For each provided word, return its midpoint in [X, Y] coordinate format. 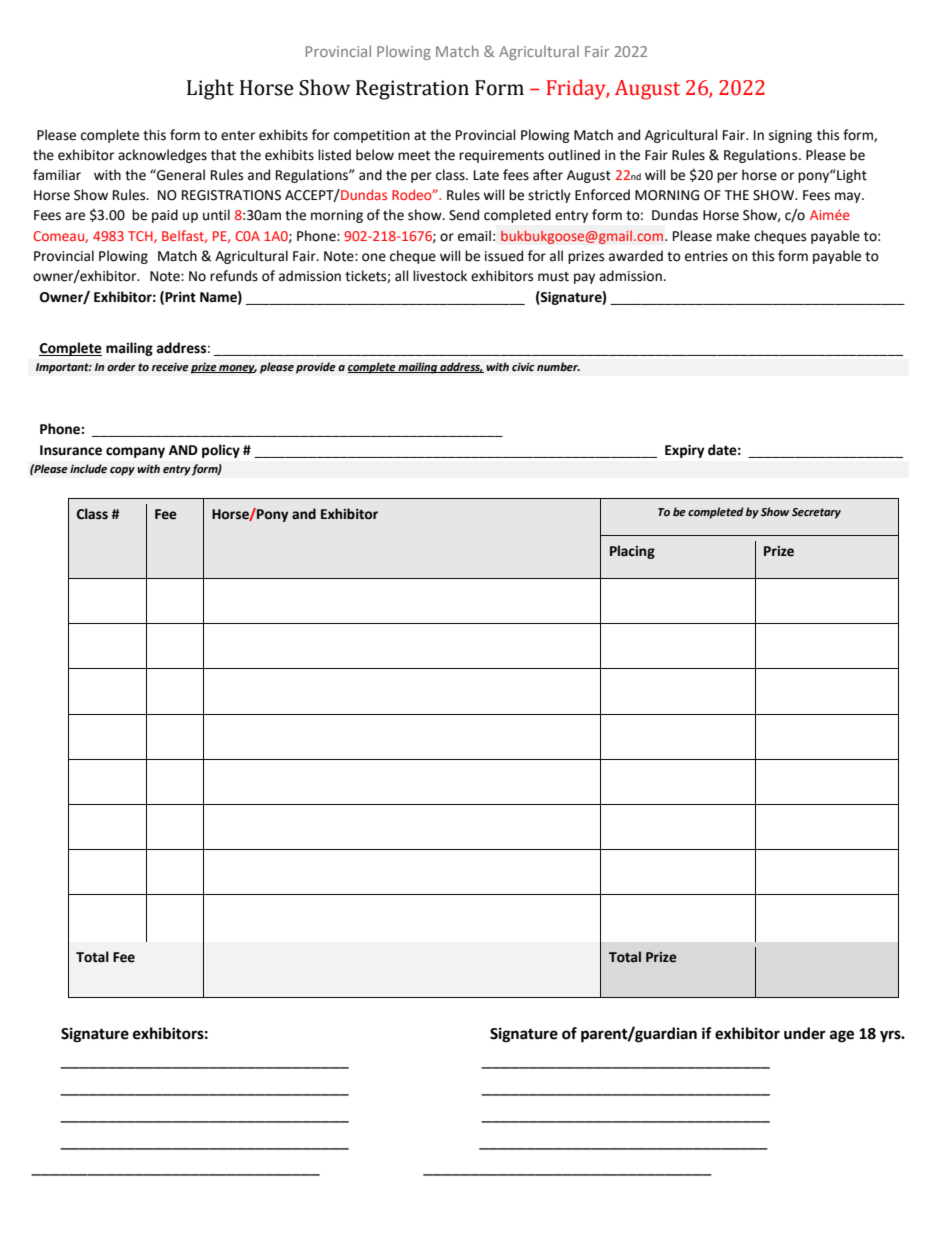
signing [790, 136]
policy [221, 451]
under [805, 1033]
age [842, 1036]
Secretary [816, 513]
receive [170, 367]
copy [122, 471]
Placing [632, 552]
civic [523, 367]
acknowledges [162, 156]
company [135, 452]
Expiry [684, 451]
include [88, 469]
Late [486, 175]
